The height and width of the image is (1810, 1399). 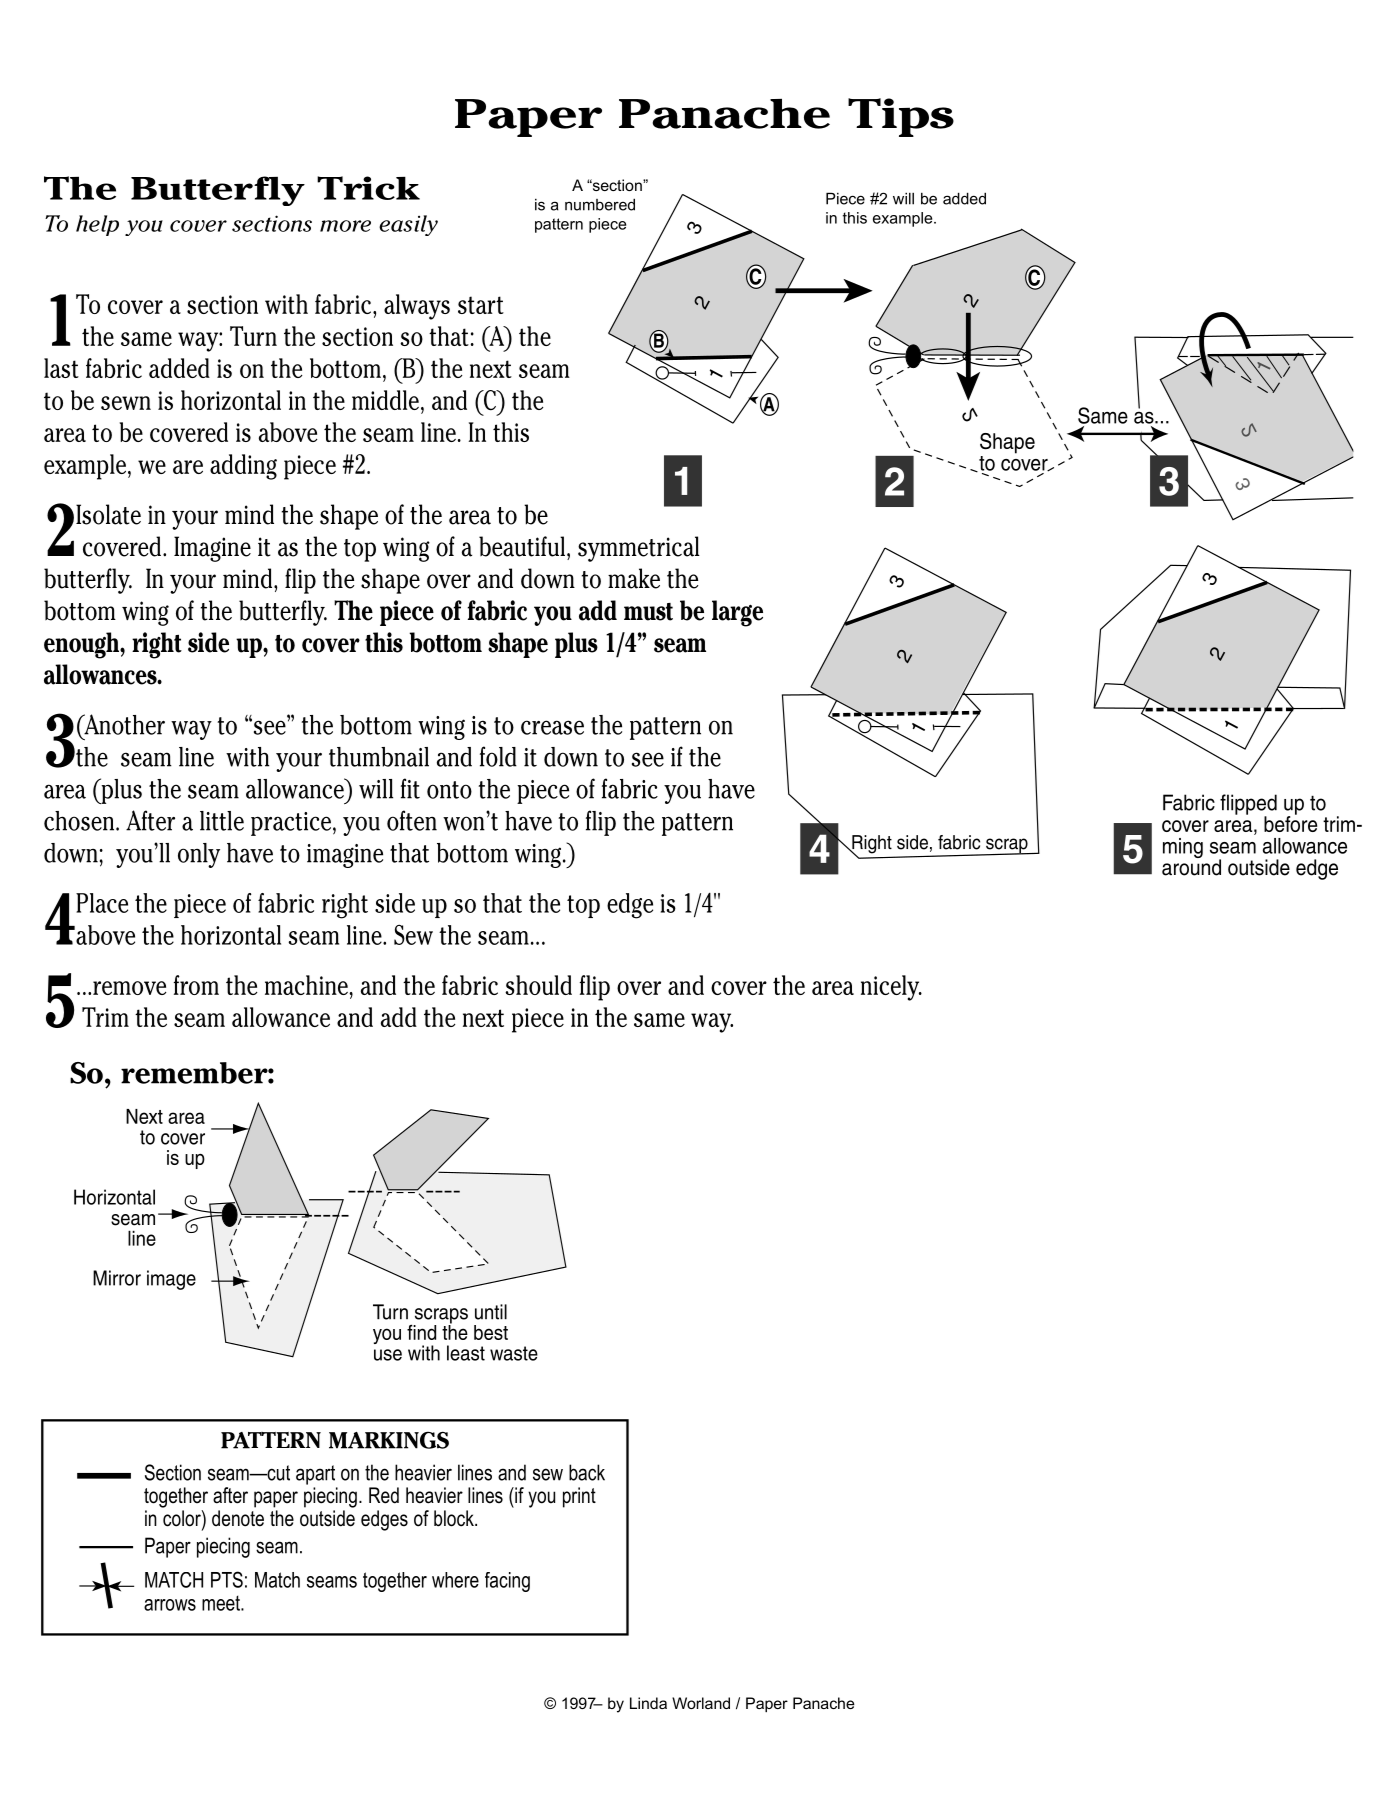 What do you see at coordinates (102, 903) in the image?
I see `Place` at bounding box center [102, 903].
